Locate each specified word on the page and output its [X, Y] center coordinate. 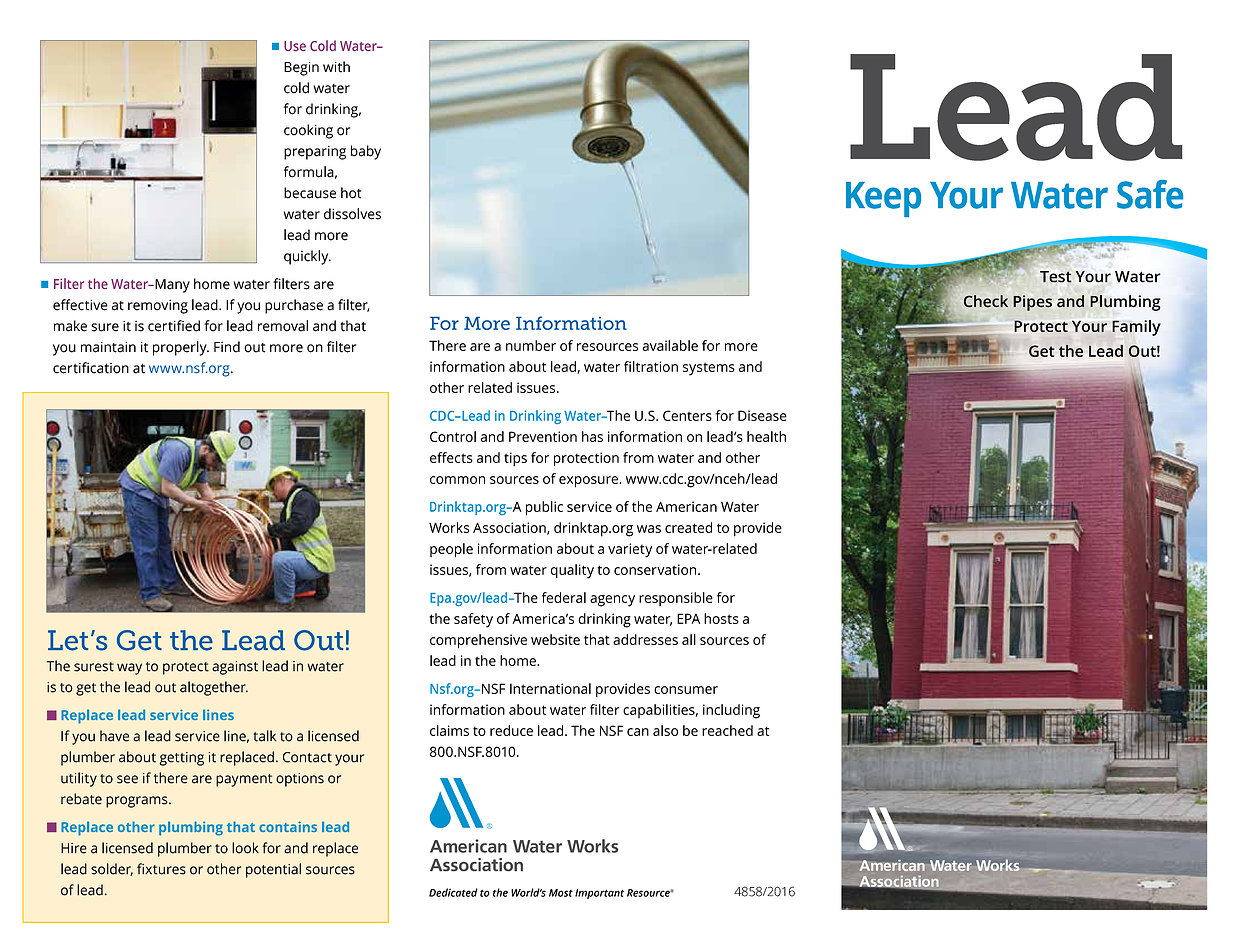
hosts [721, 618]
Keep [883, 199]
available [670, 345]
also [665, 730]
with [336, 67]
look [245, 848]
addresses [645, 639]
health [766, 436]
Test [1056, 277]
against [235, 668]
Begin [301, 69]
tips [515, 459]
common [457, 480]
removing [158, 307]
